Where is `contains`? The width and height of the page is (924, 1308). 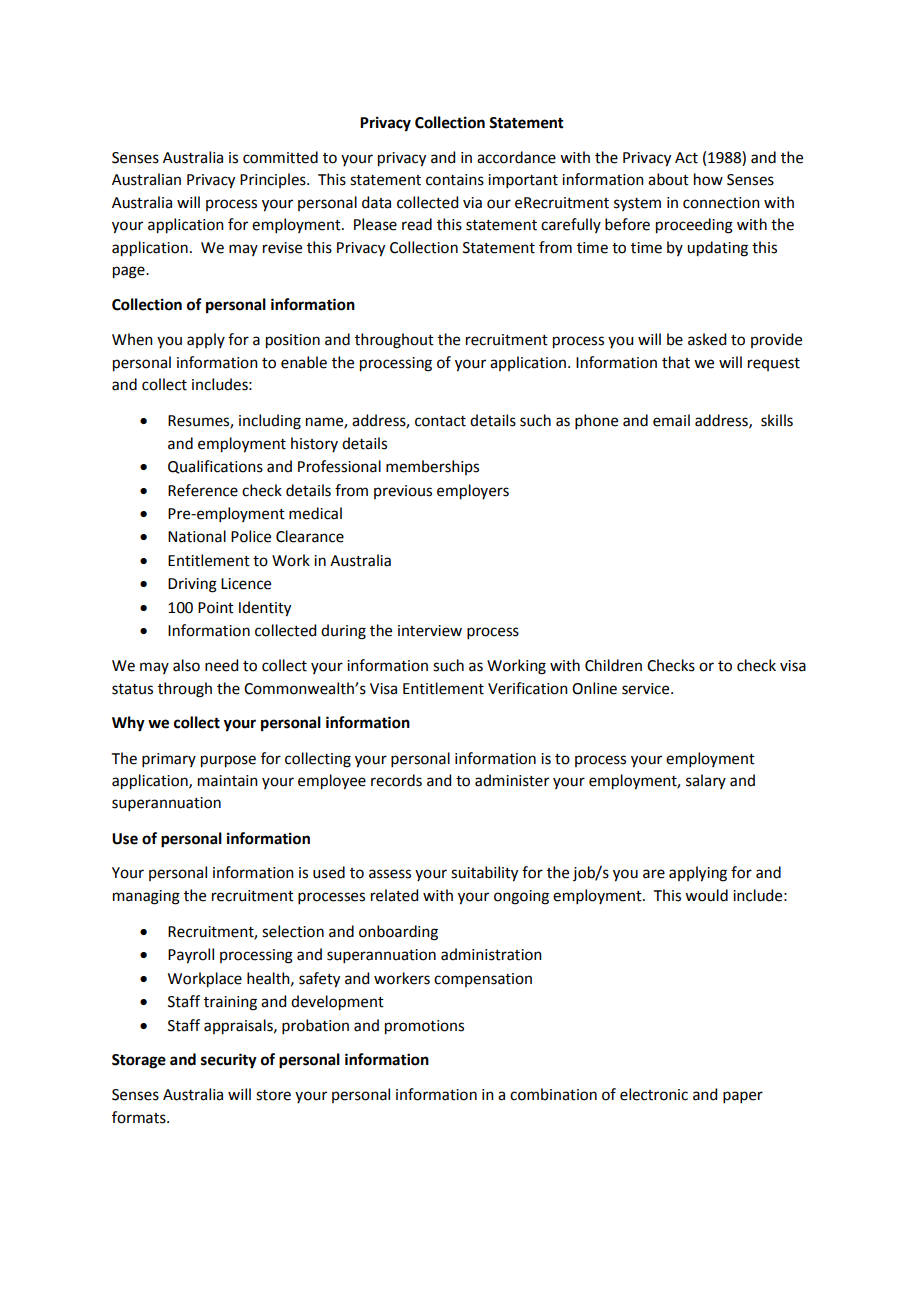 contains is located at coordinates (455, 180).
